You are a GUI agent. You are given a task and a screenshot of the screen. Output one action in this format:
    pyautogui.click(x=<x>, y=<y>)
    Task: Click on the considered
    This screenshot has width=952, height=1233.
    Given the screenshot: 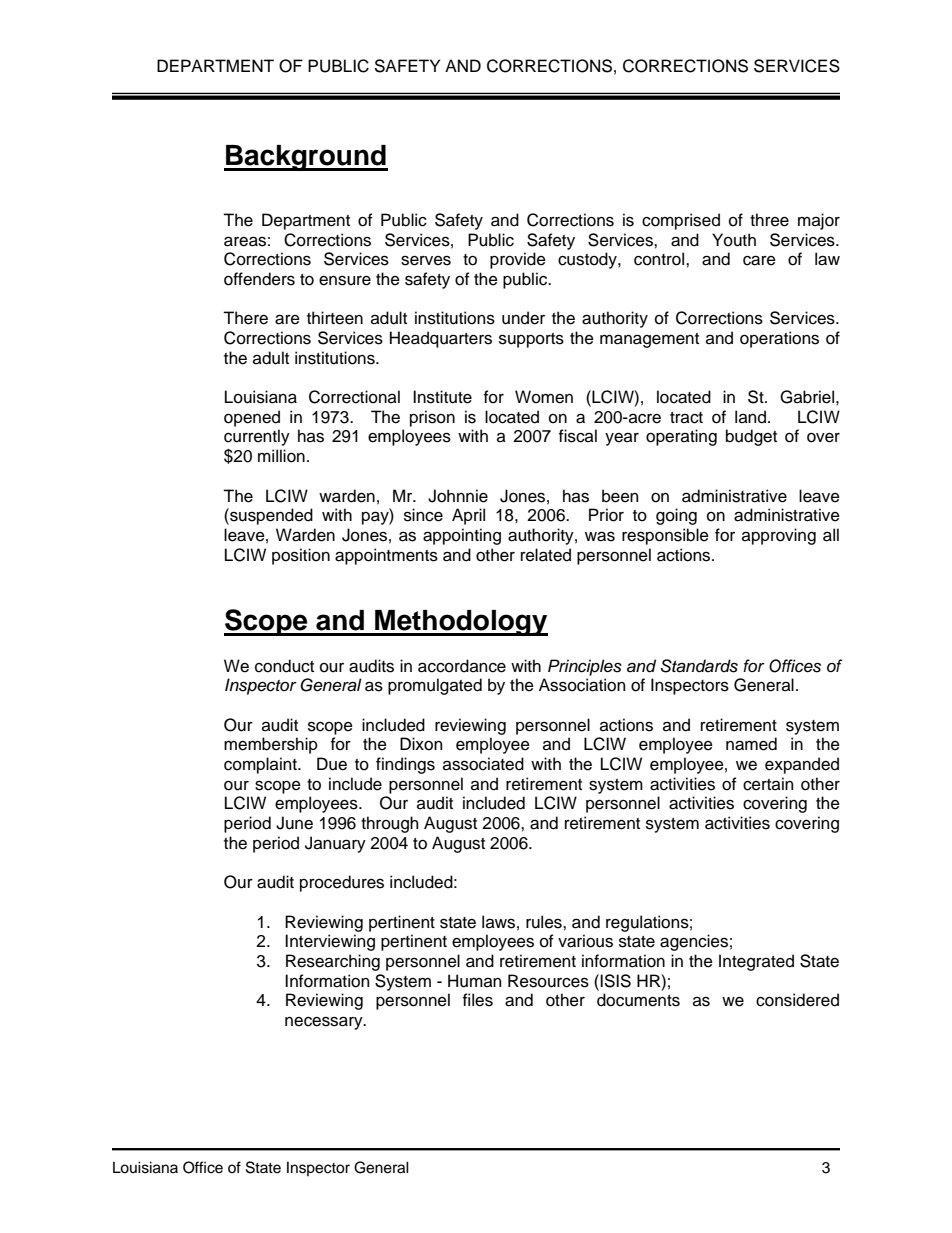 What is the action you would take?
    pyautogui.click(x=797, y=1000)
